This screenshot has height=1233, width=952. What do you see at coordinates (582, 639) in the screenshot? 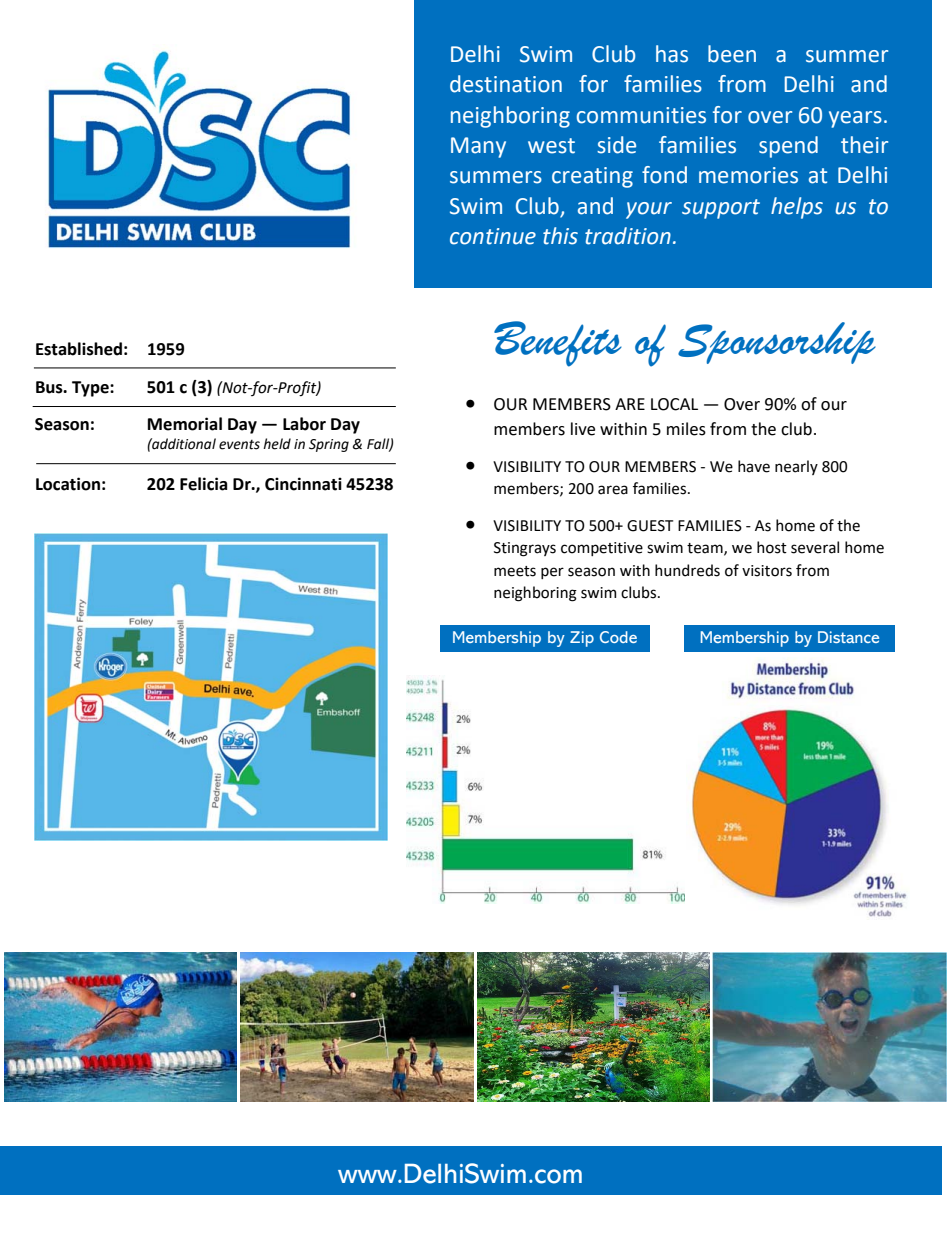
I see `Zip` at bounding box center [582, 639].
